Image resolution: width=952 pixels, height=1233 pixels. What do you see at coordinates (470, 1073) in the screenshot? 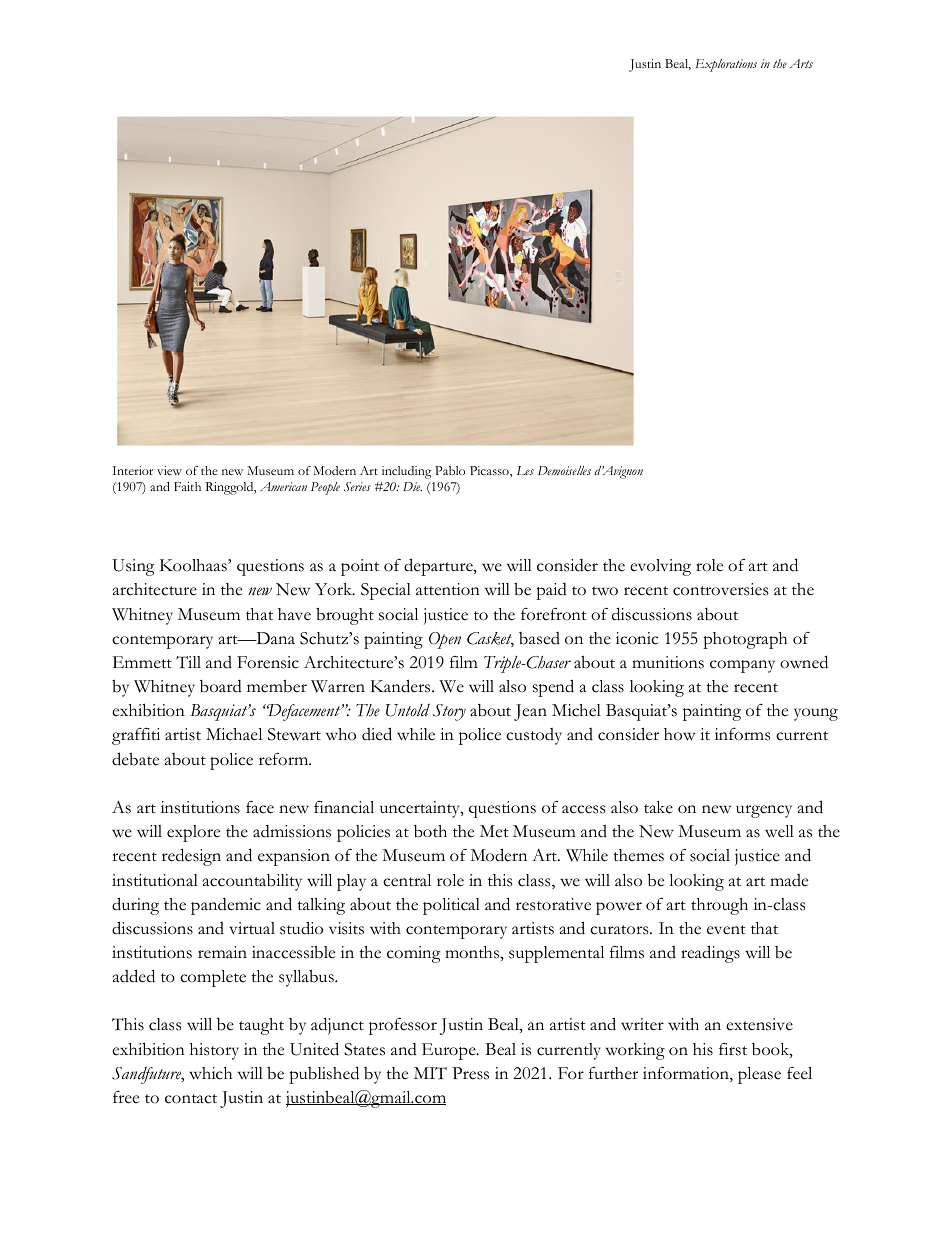
I see `Press` at bounding box center [470, 1073].
